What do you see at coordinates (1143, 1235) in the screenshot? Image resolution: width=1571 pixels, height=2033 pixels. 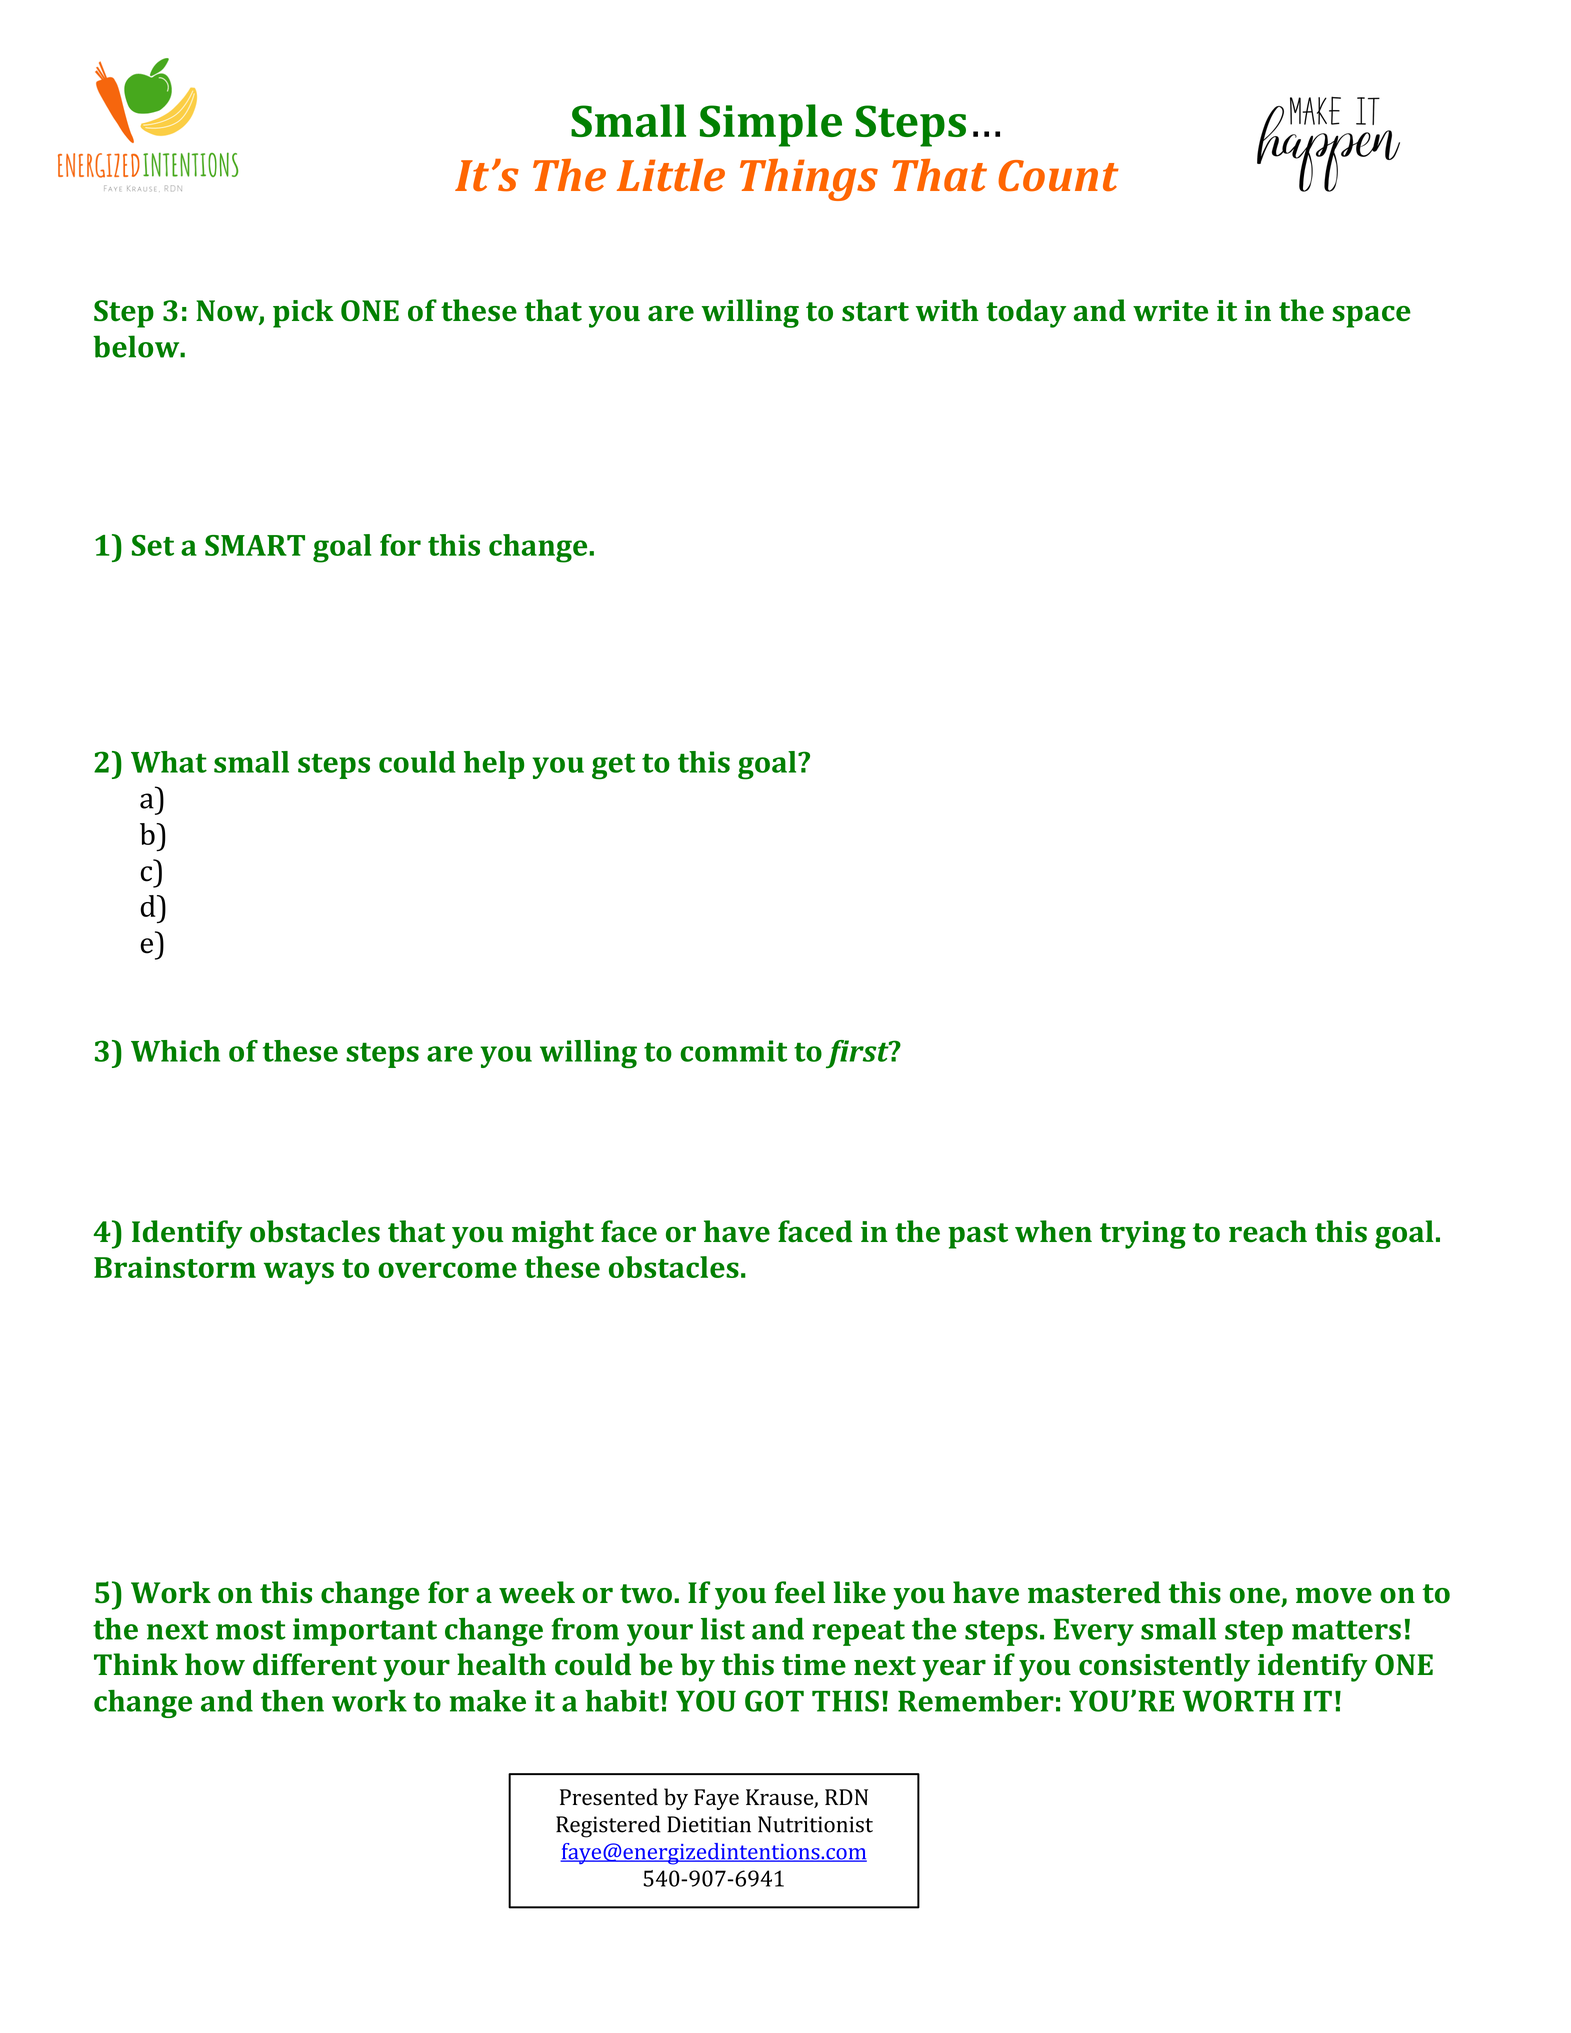 I see `trying` at bounding box center [1143, 1235].
